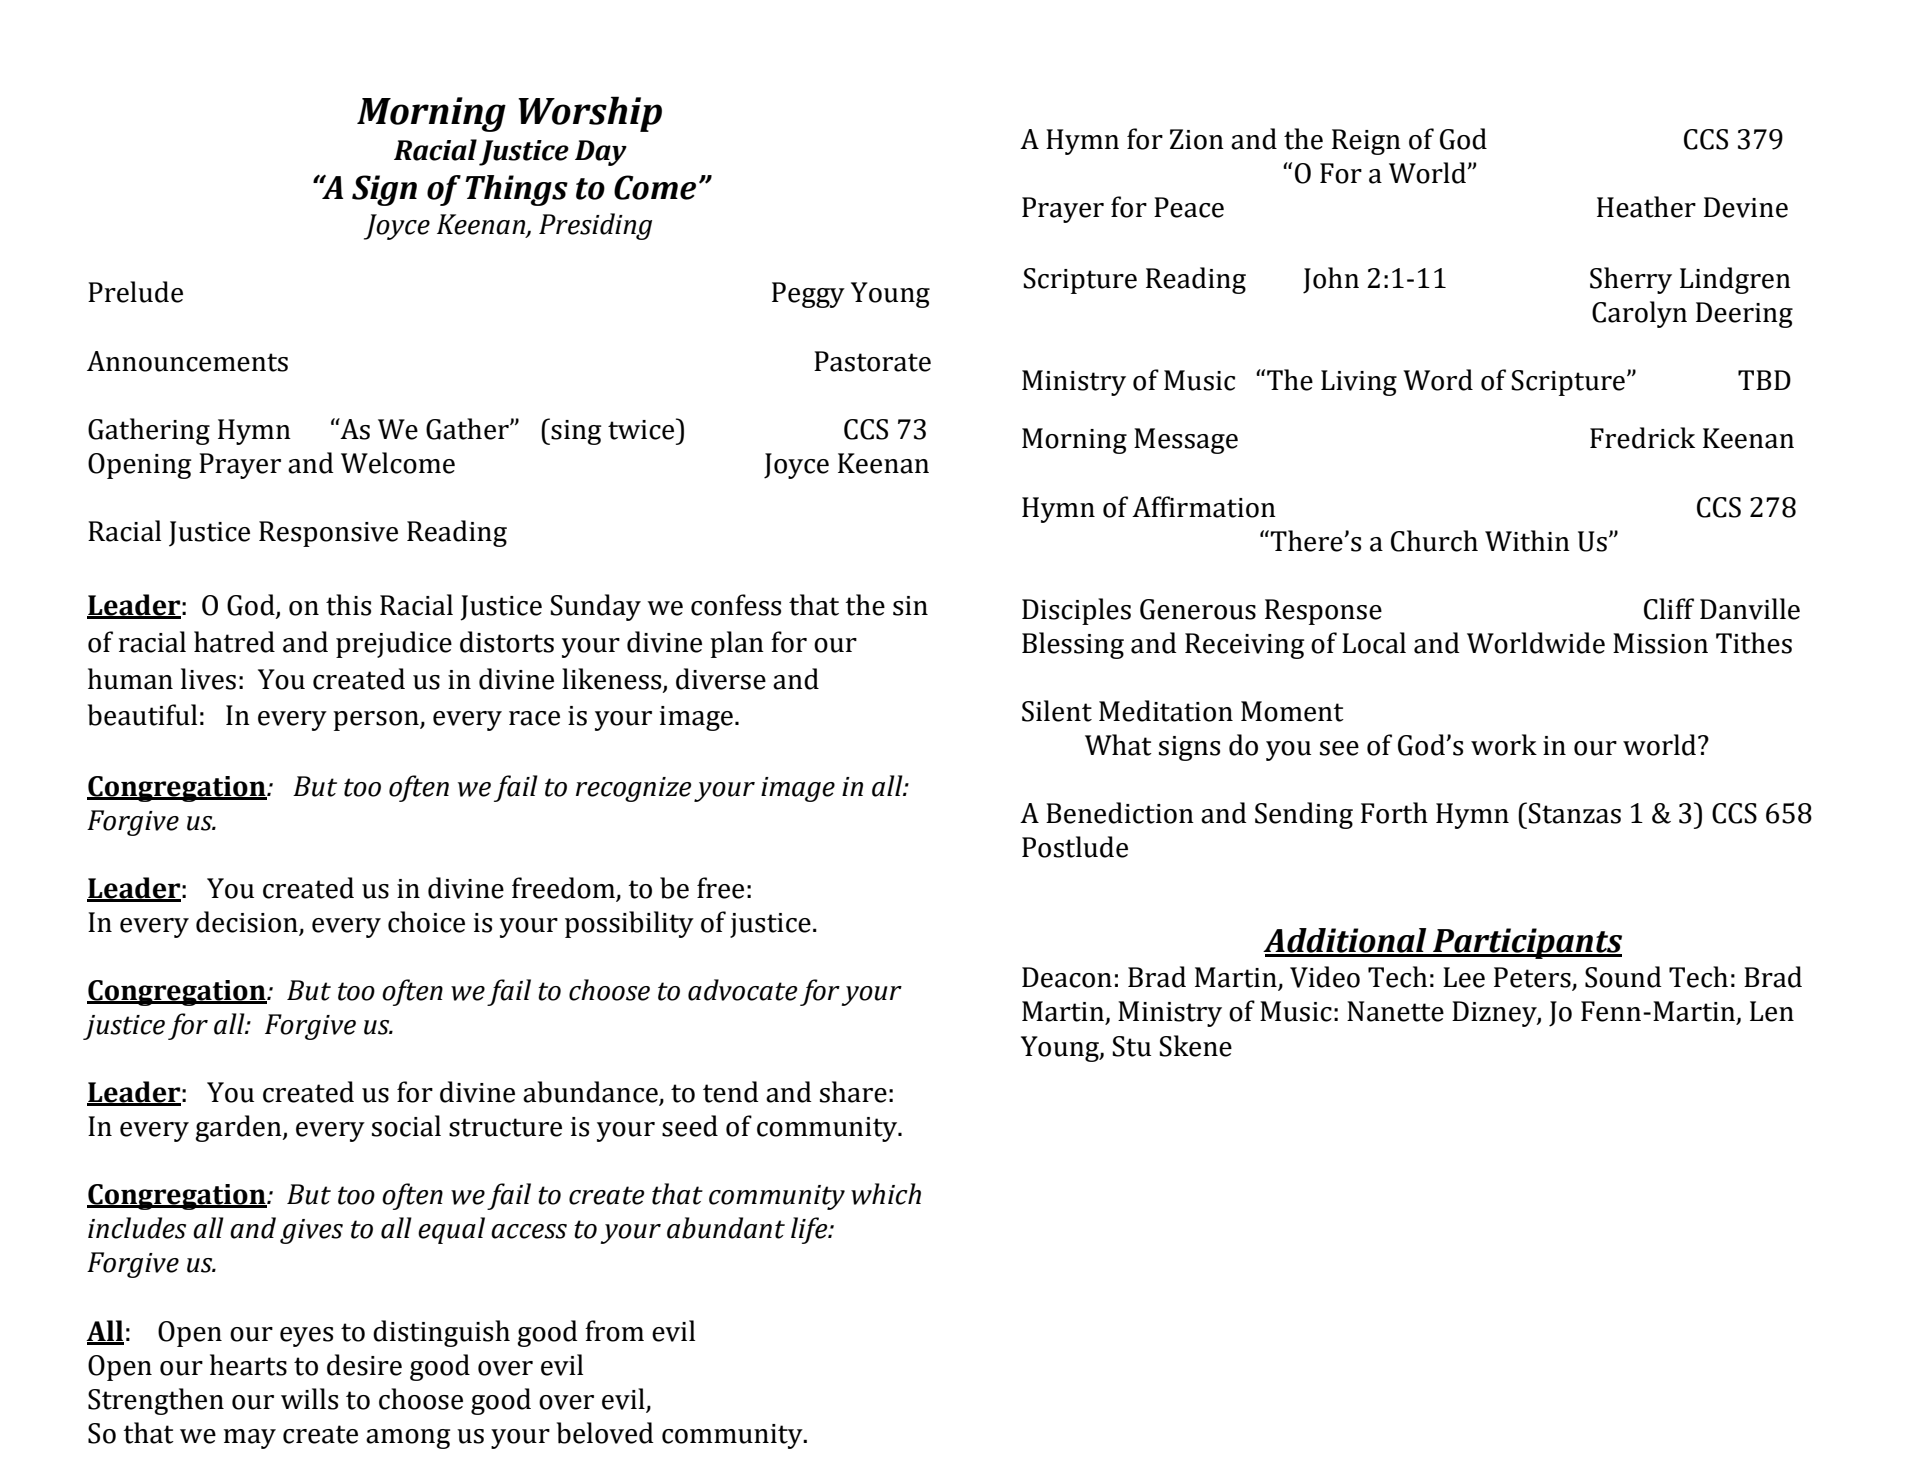 Image resolution: width=1919 pixels, height=1483 pixels. I want to click on wills, so click(309, 1399).
